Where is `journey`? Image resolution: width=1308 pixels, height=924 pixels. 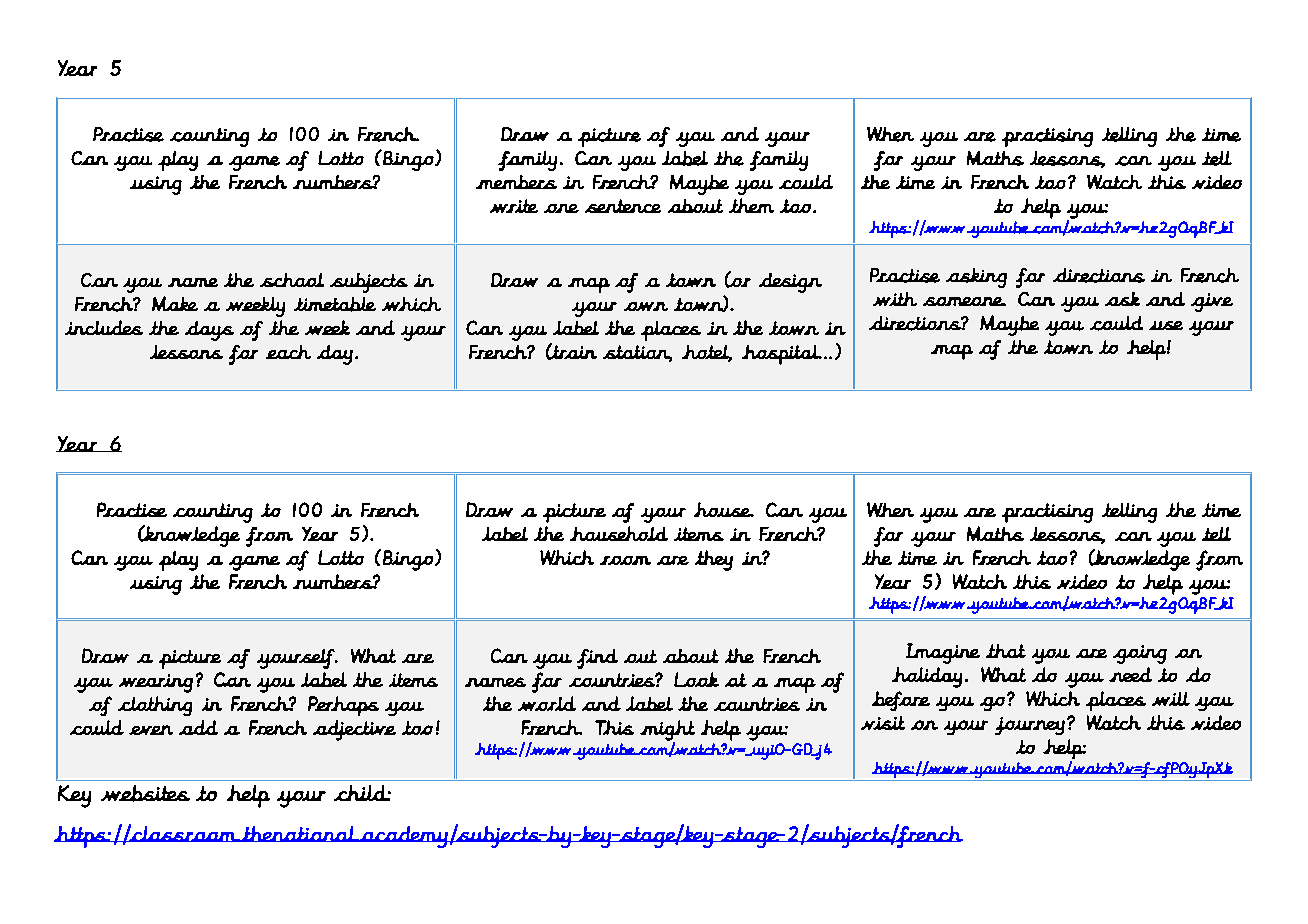
journey is located at coordinates (1030, 726).
